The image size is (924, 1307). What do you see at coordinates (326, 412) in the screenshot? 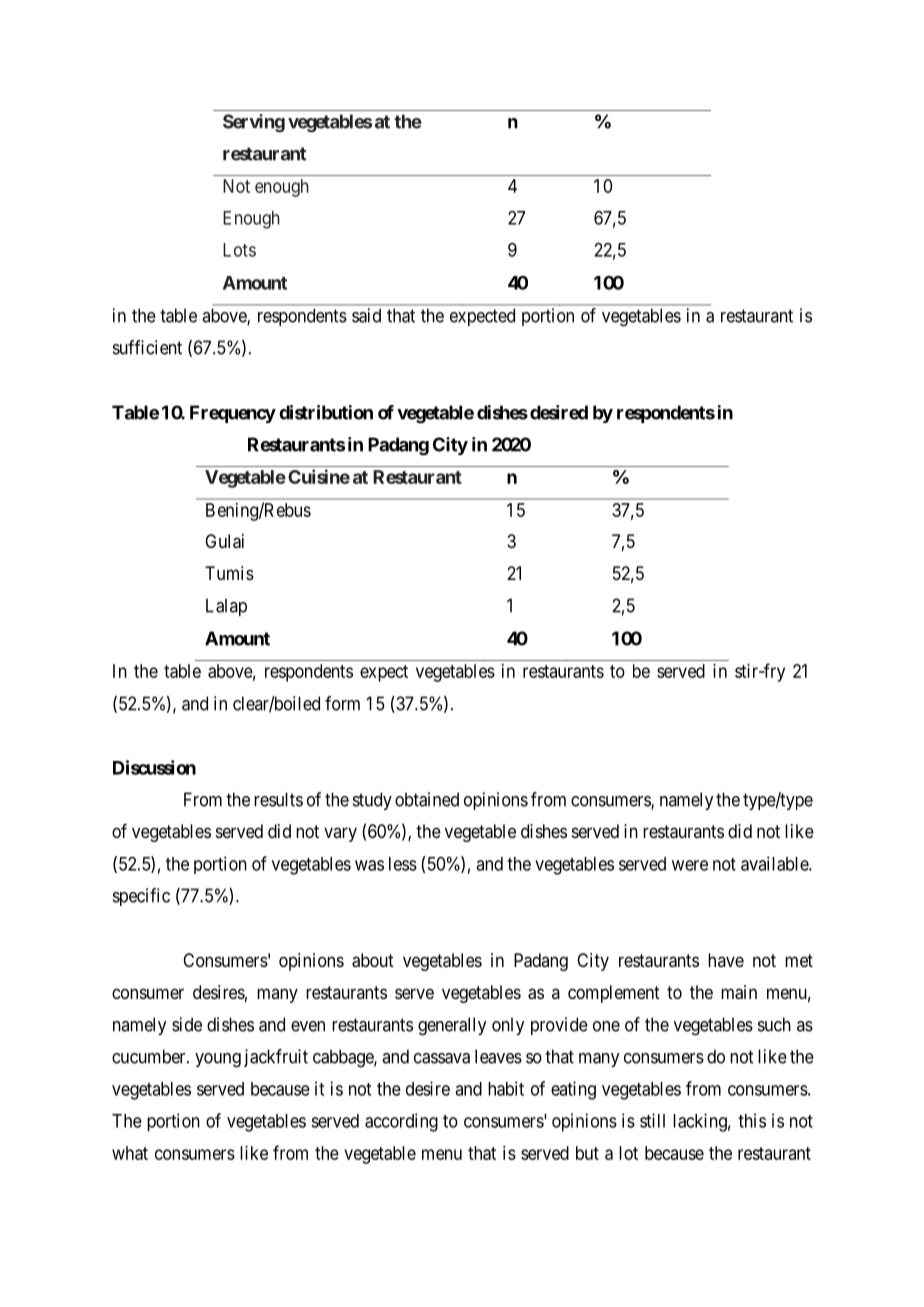
I see `distribution` at bounding box center [326, 412].
